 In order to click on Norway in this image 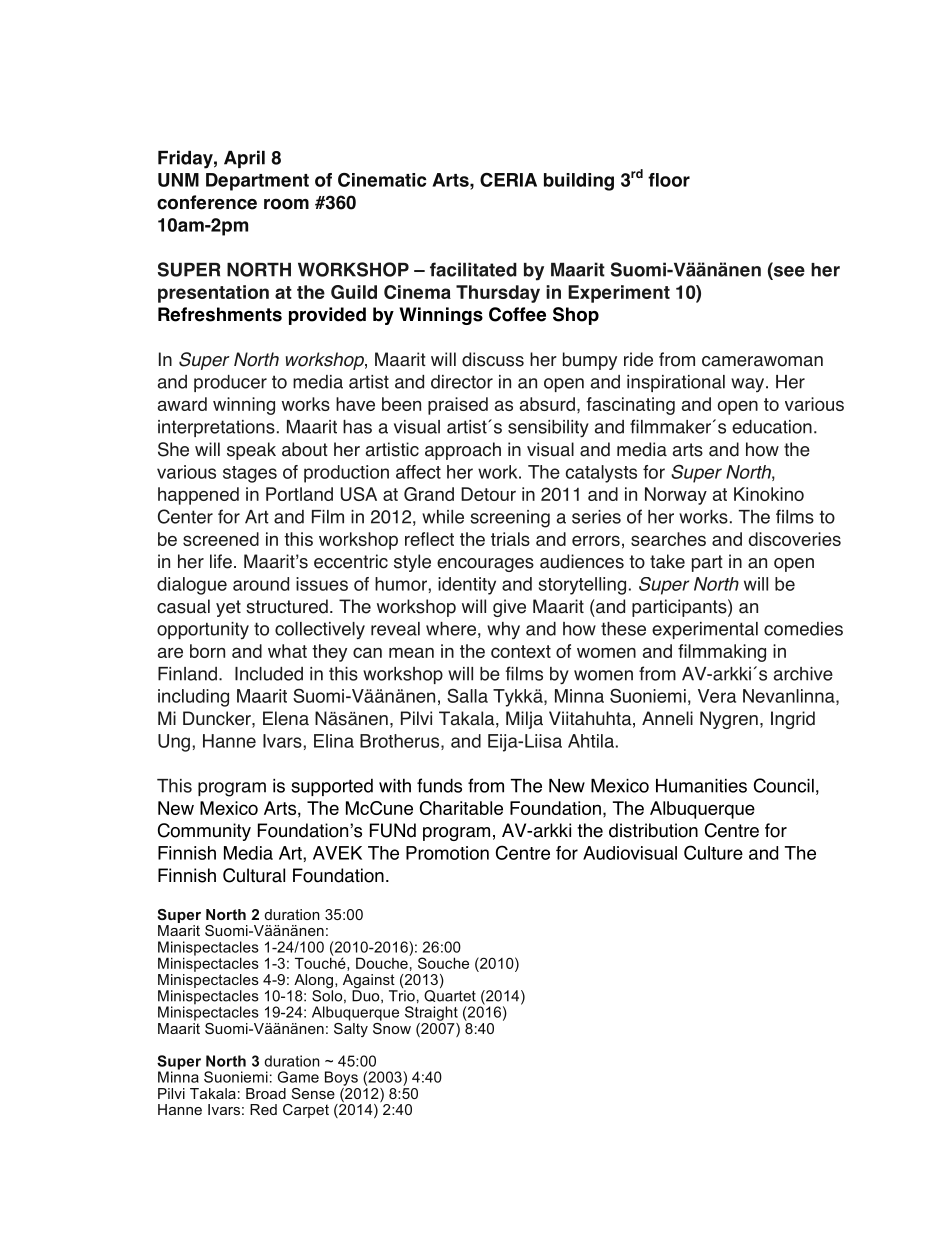, I will do `click(676, 496)`.
